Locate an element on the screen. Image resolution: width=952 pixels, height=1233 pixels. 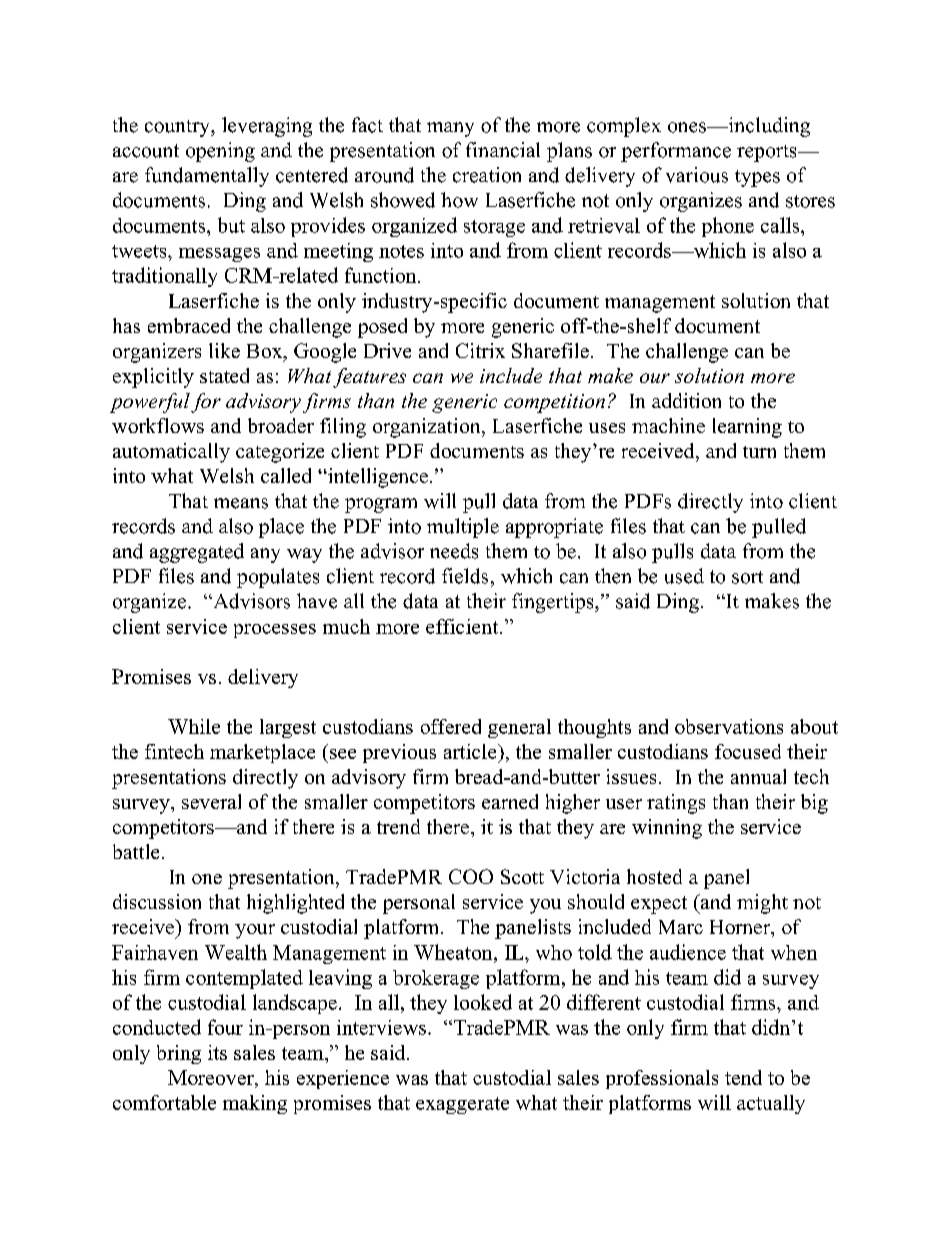
efficient is located at coordinates (463, 626).
